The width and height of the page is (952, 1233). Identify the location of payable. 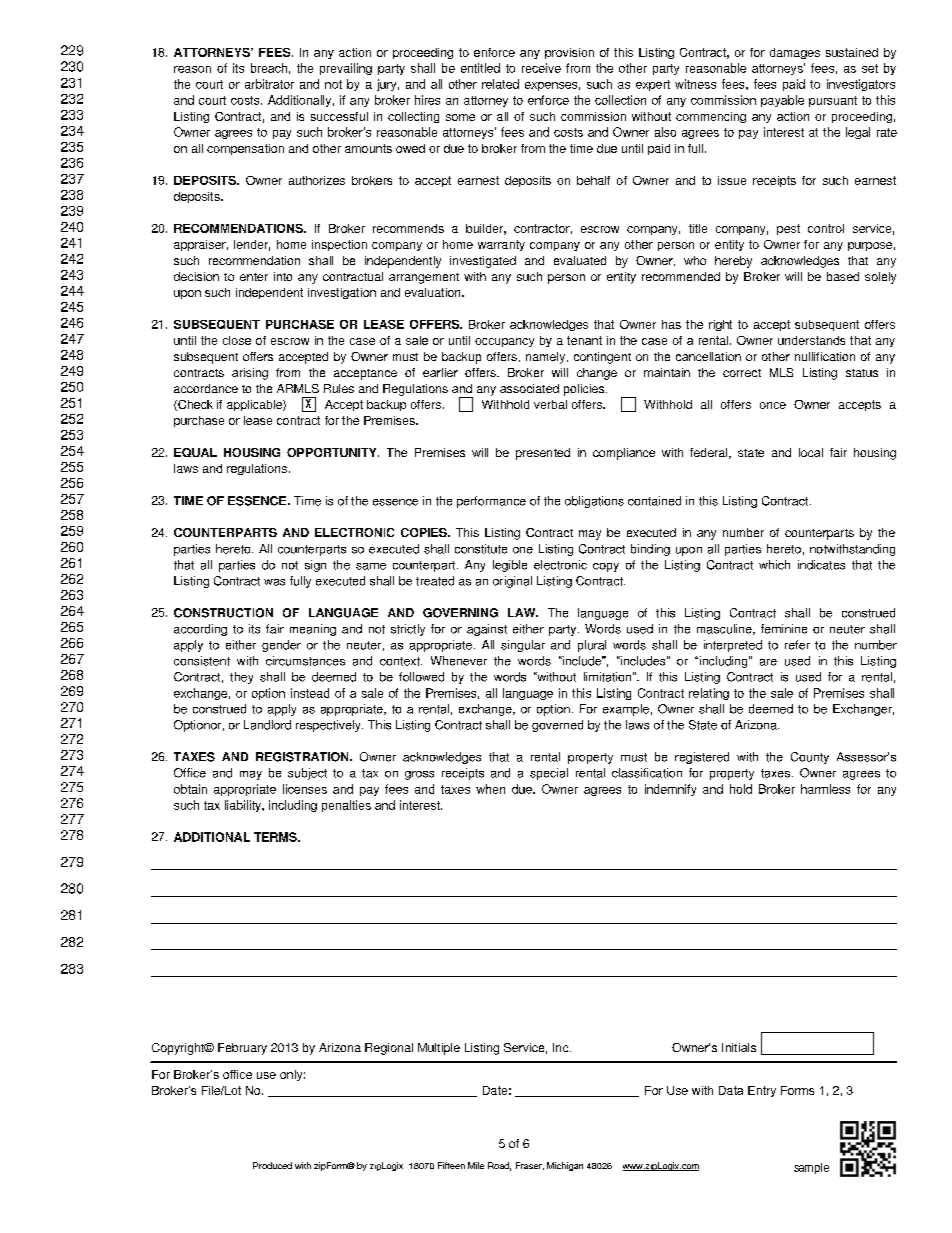
(782, 101).
